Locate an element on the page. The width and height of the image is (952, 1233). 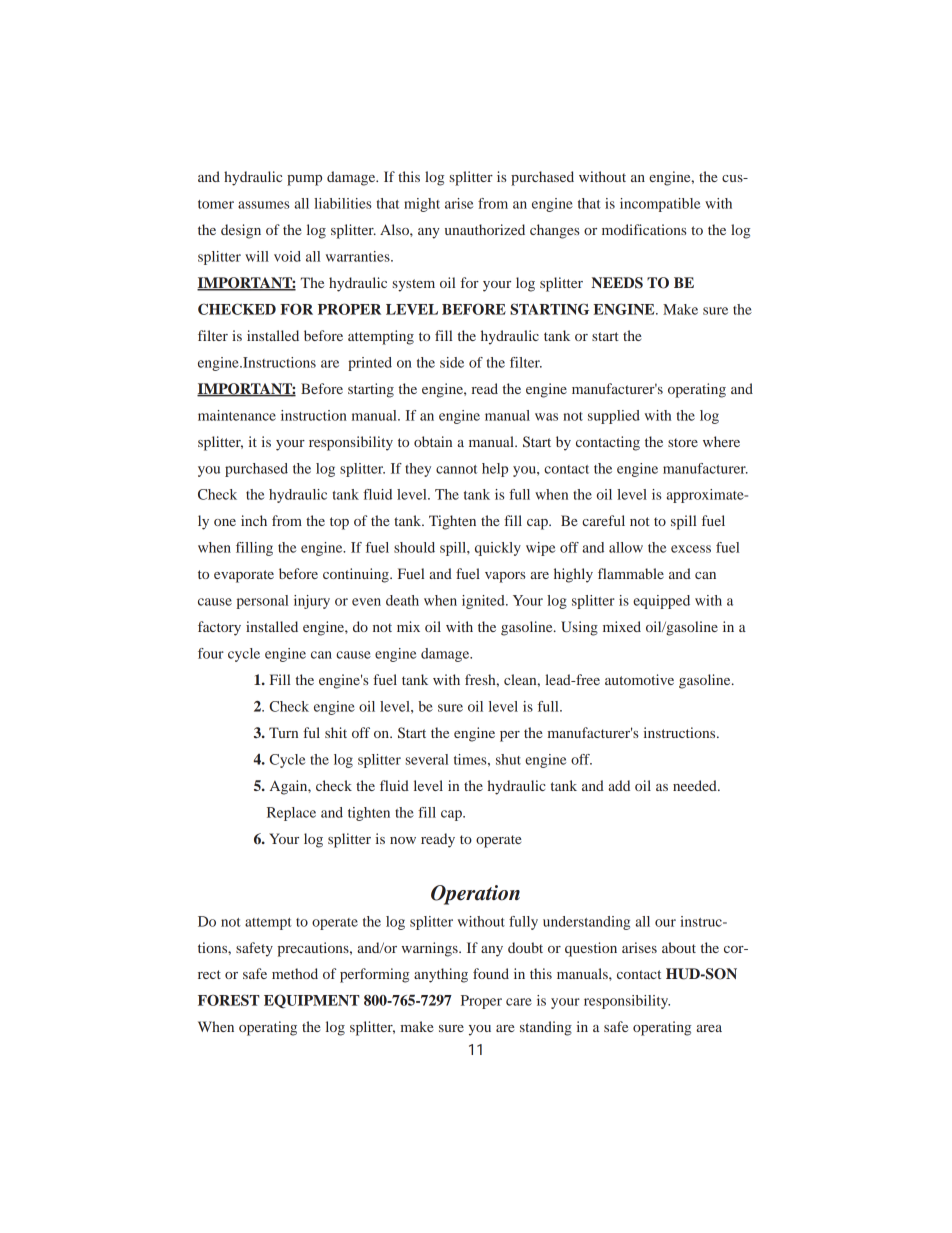
incompatible is located at coordinates (660, 205).
